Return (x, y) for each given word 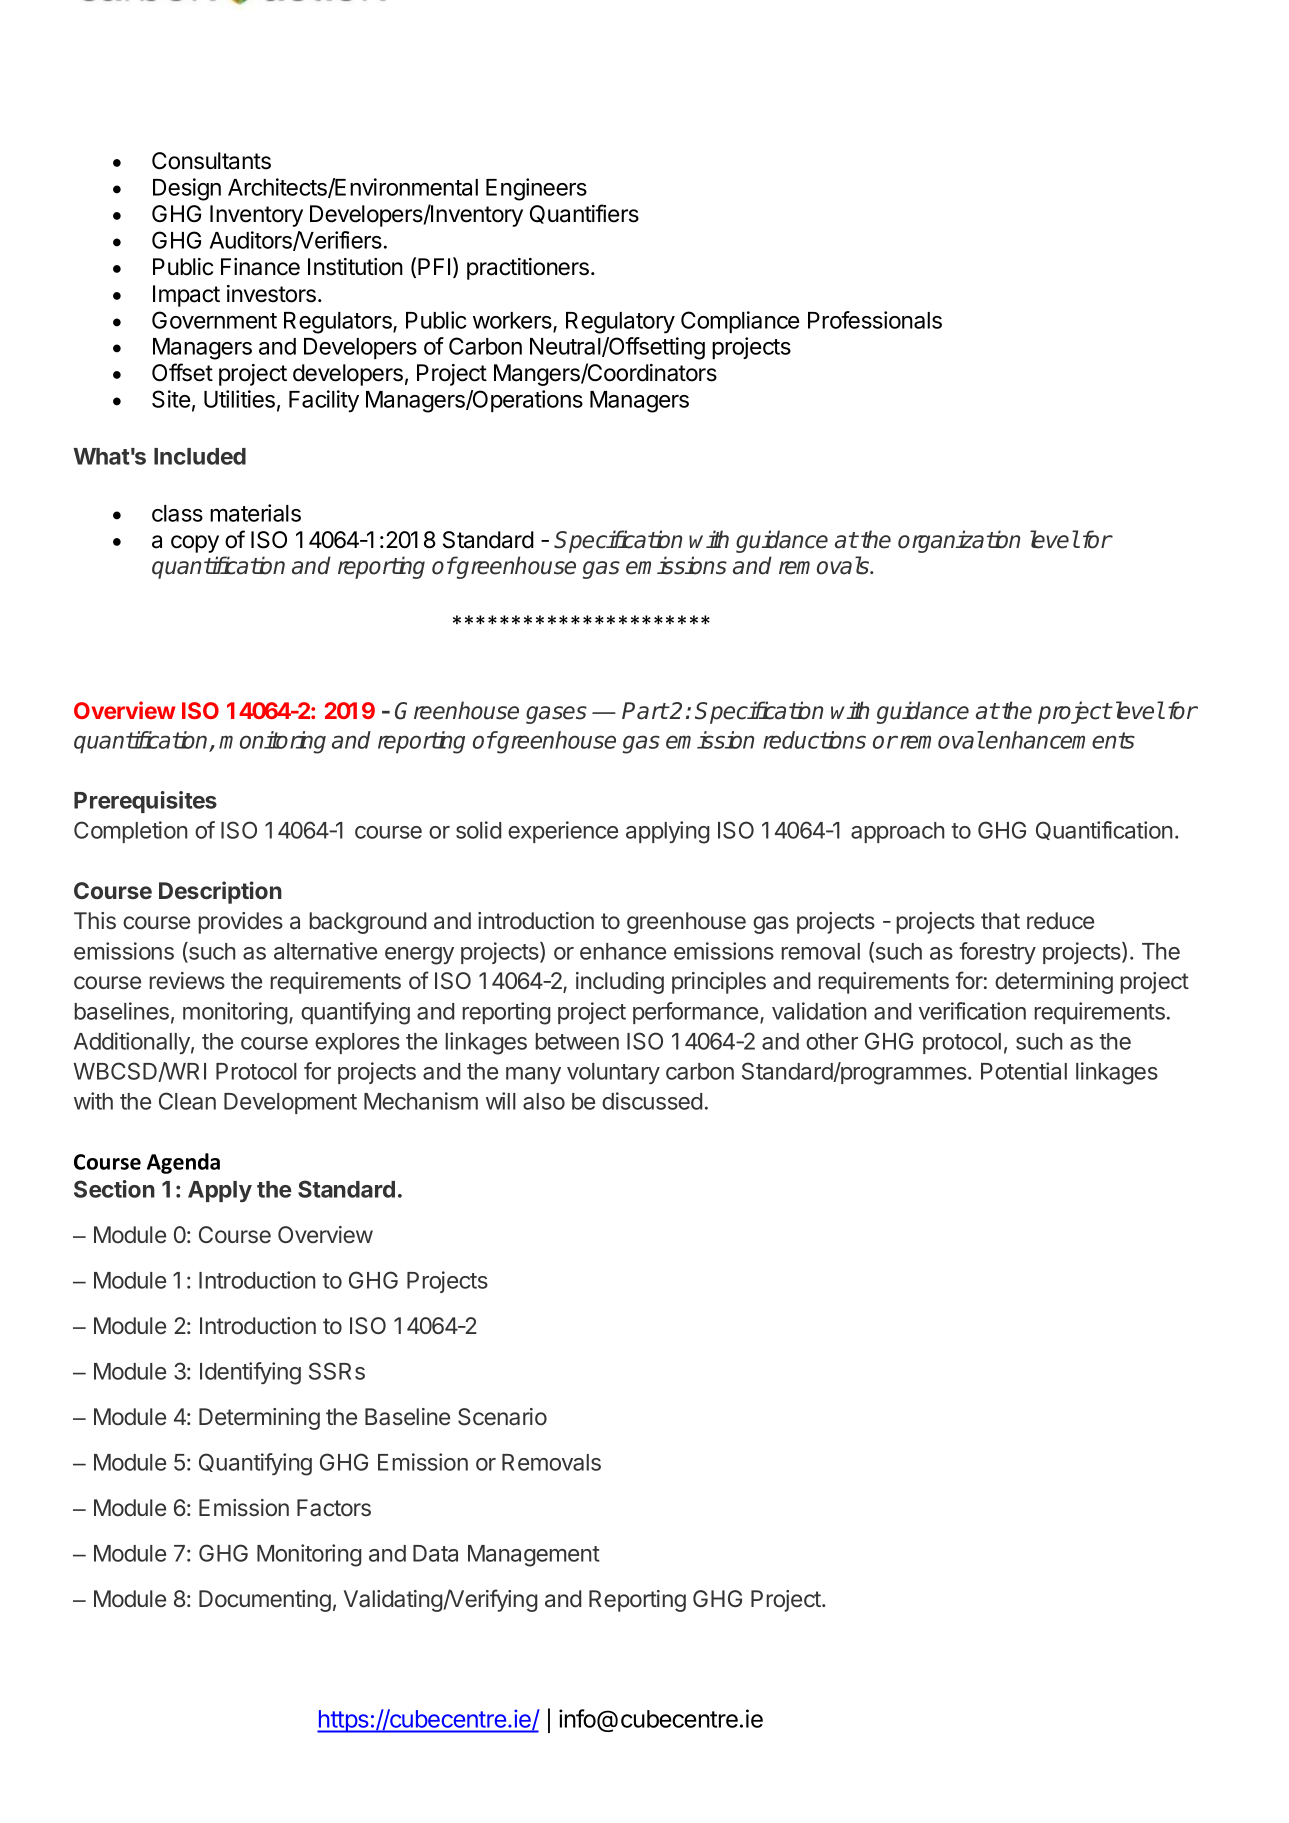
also (544, 1101)
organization (959, 541)
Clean (187, 1101)
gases (556, 715)
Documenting (265, 1601)
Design (187, 189)
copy (195, 544)
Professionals (875, 320)
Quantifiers (584, 214)
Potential (1024, 1071)
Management (534, 1556)
